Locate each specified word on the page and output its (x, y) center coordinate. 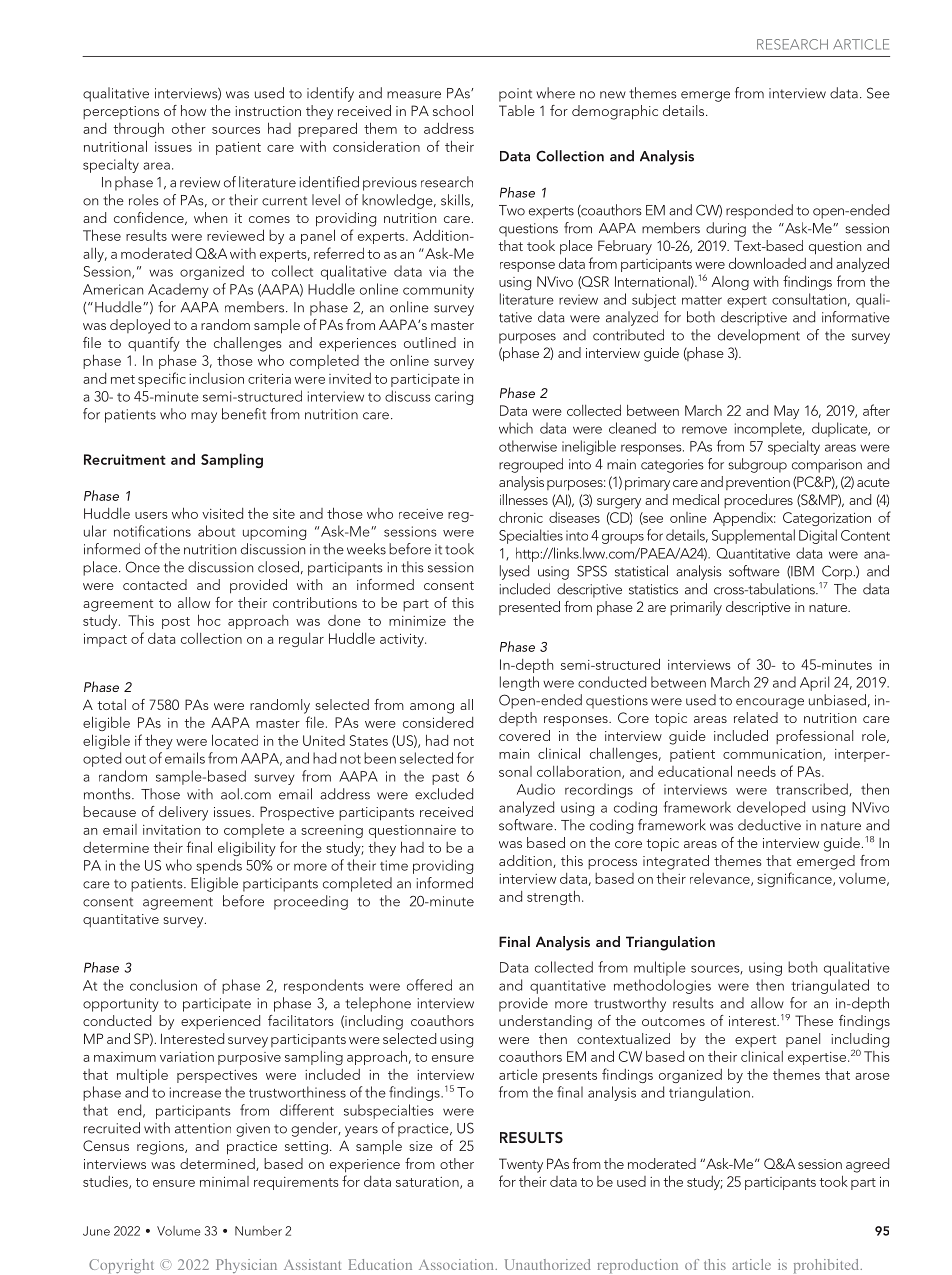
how (193, 110)
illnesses (524, 499)
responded (759, 211)
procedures (758, 501)
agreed (867, 1165)
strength (553, 897)
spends (219, 866)
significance (795, 879)
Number (258, 1231)
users (151, 515)
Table (517, 110)
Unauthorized (548, 1264)
